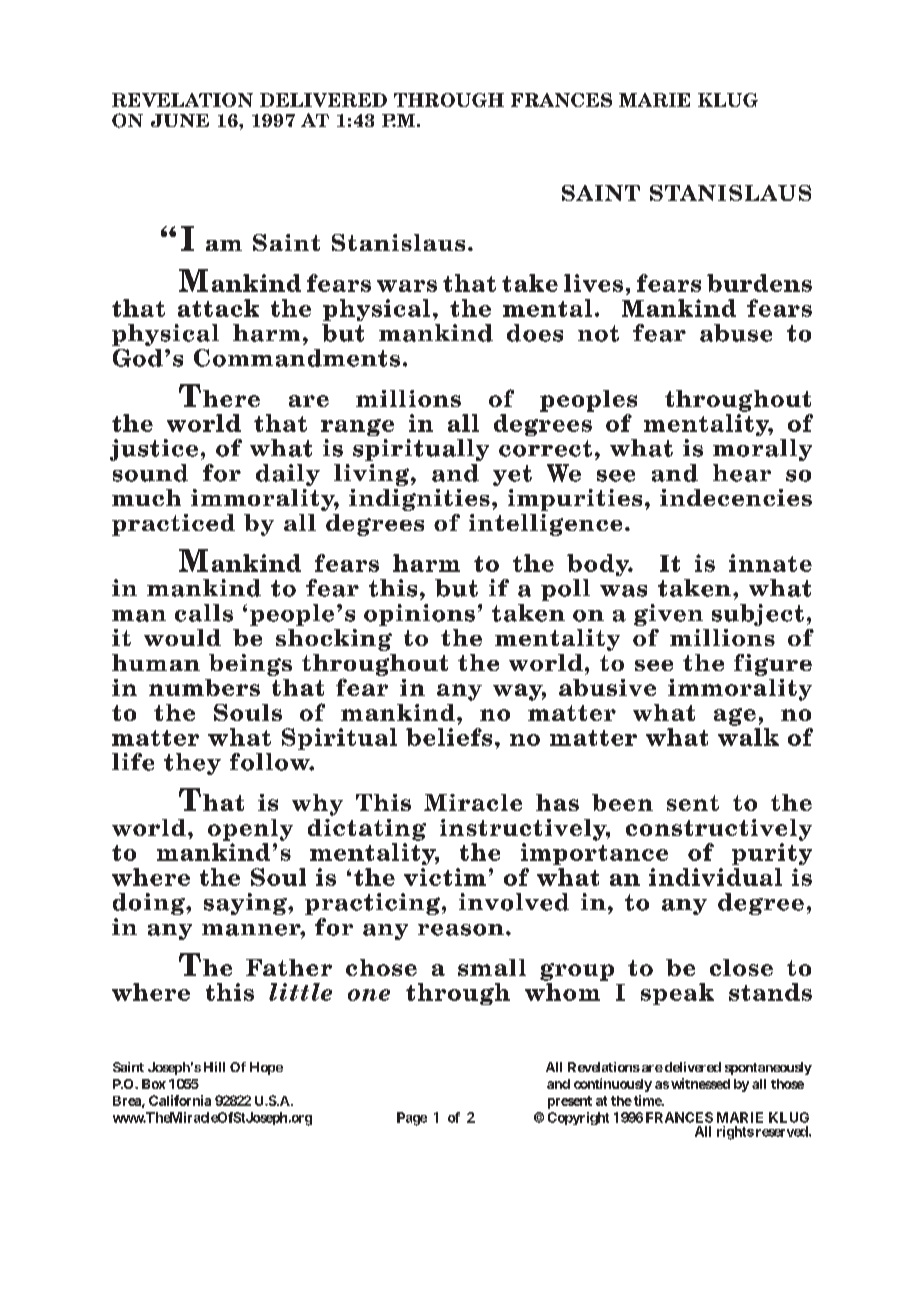 Image resolution: width=924 pixels, height=1308 pixels. I want to click on abuse, so click(736, 333).
